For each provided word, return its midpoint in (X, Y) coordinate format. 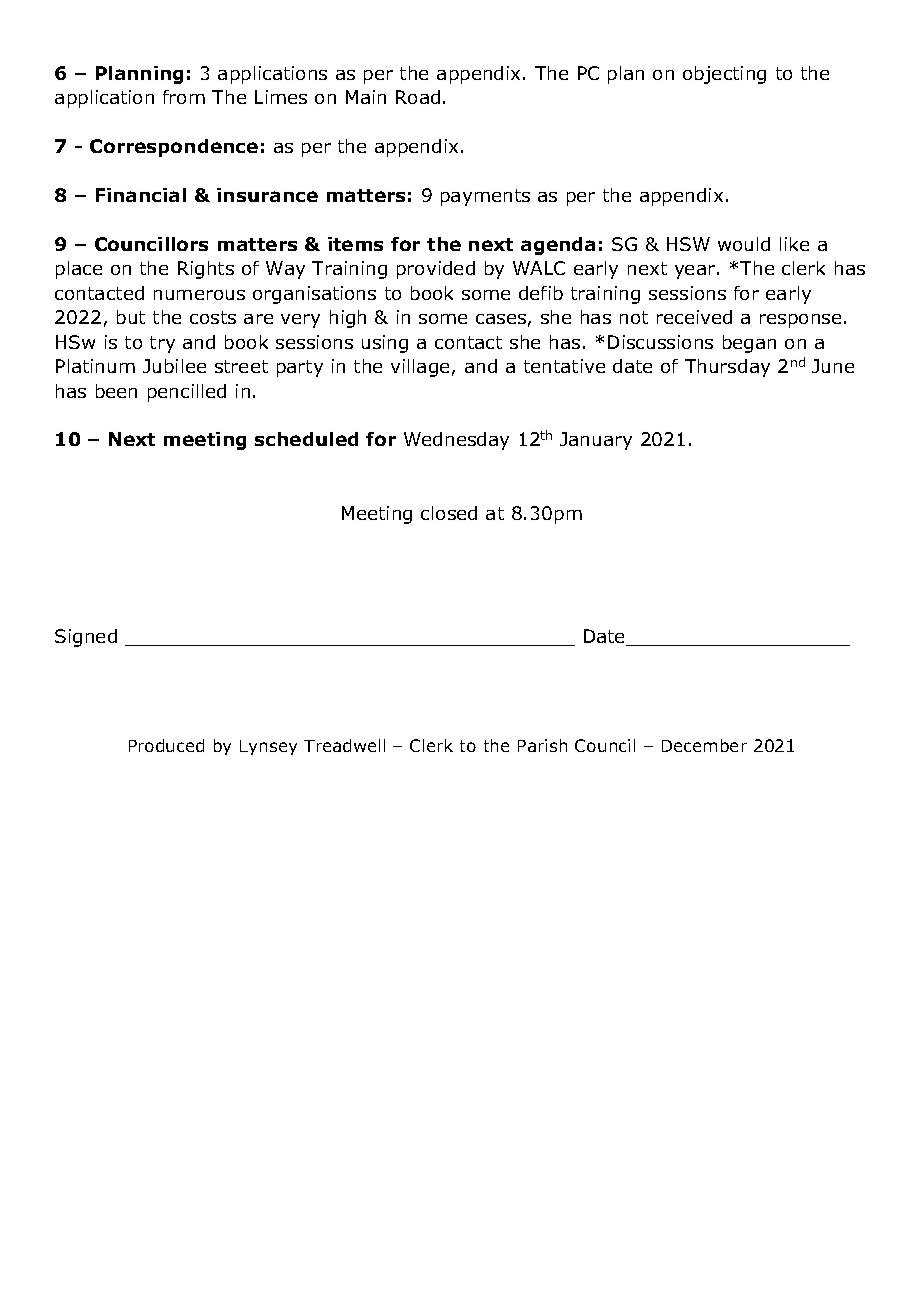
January (596, 441)
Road (418, 97)
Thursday (727, 368)
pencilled (187, 393)
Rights (206, 270)
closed (449, 513)
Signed (86, 638)
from (184, 97)
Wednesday (456, 441)
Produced (166, 745)
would (744, 244)
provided (436, 270)
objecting (724, 75)
